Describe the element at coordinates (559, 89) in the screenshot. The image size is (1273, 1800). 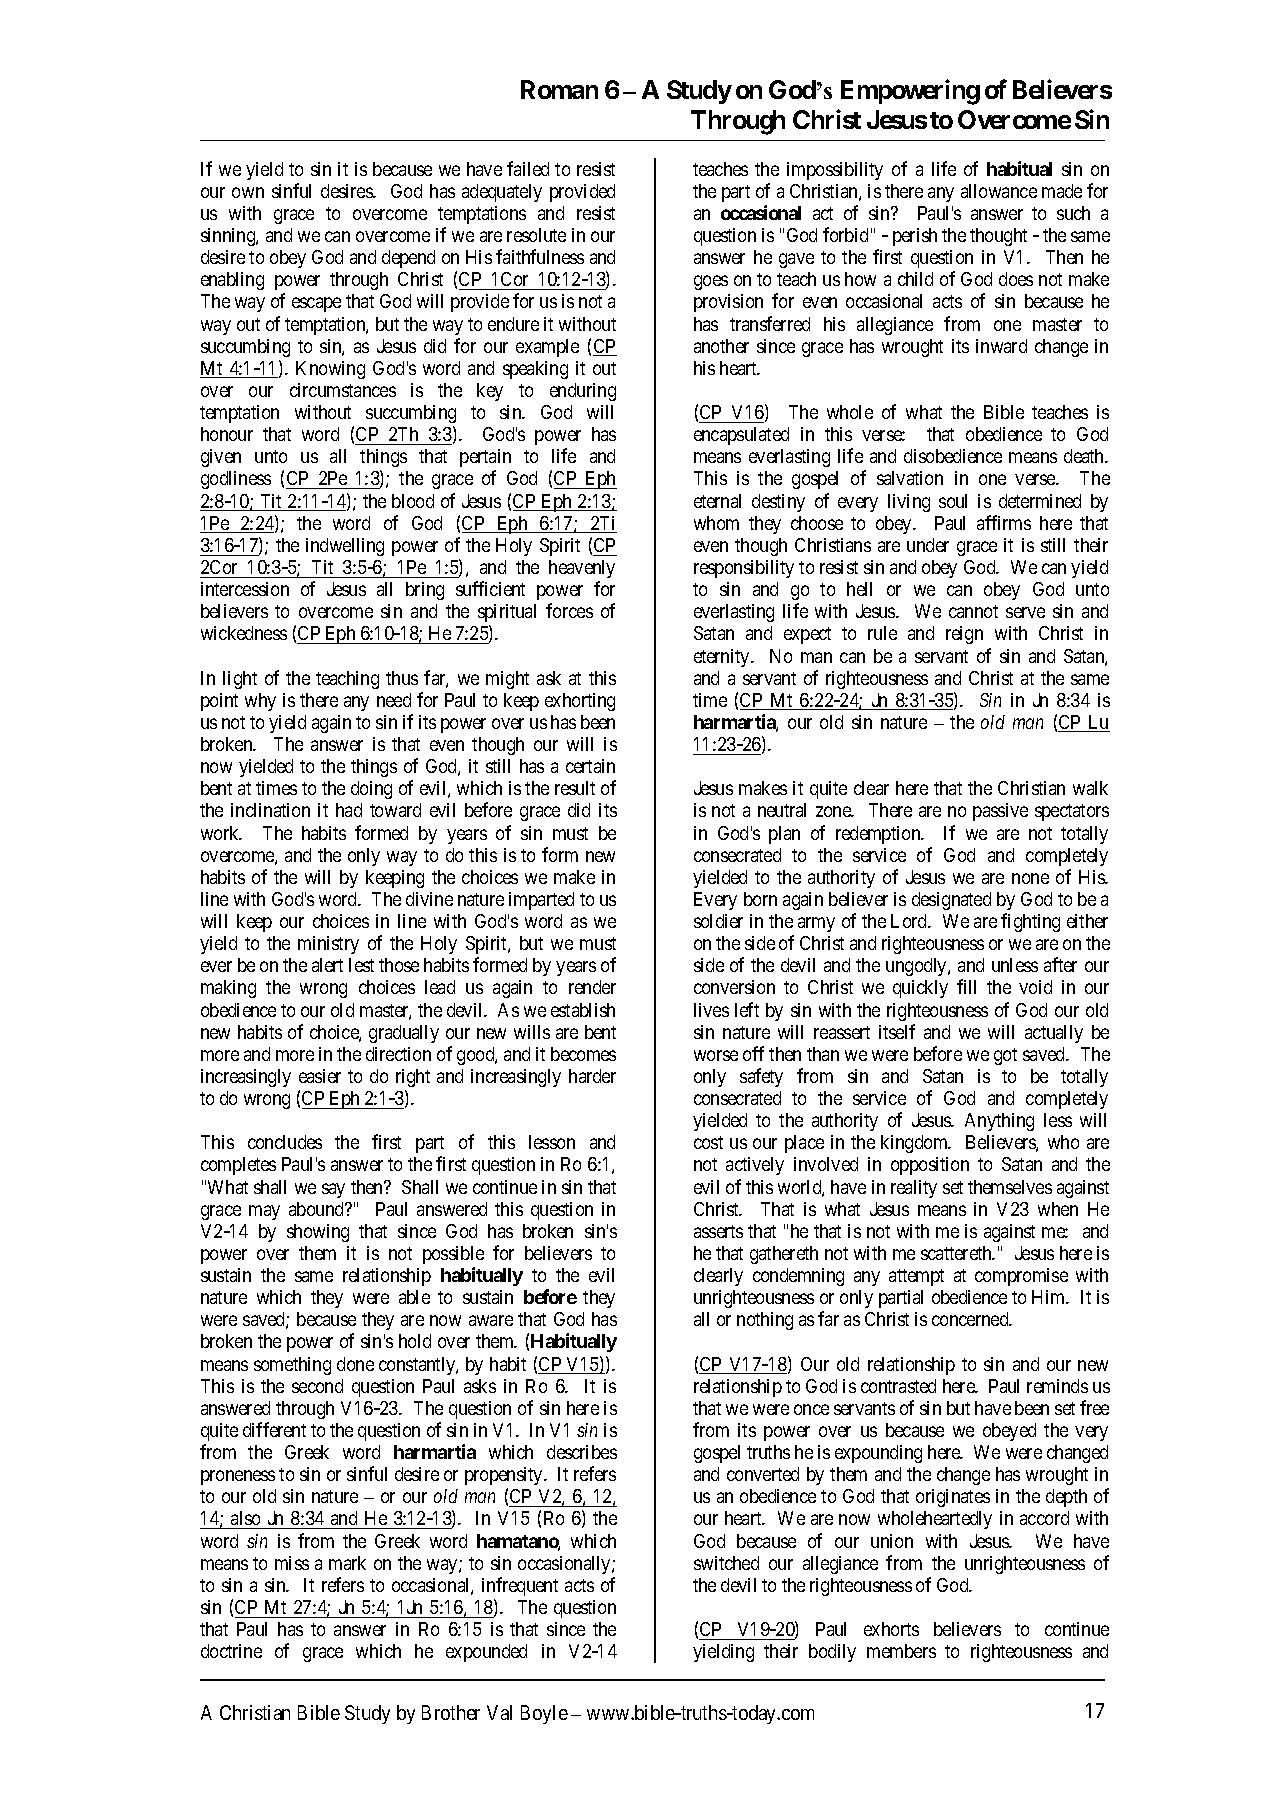
I see `Roman` at that location.
